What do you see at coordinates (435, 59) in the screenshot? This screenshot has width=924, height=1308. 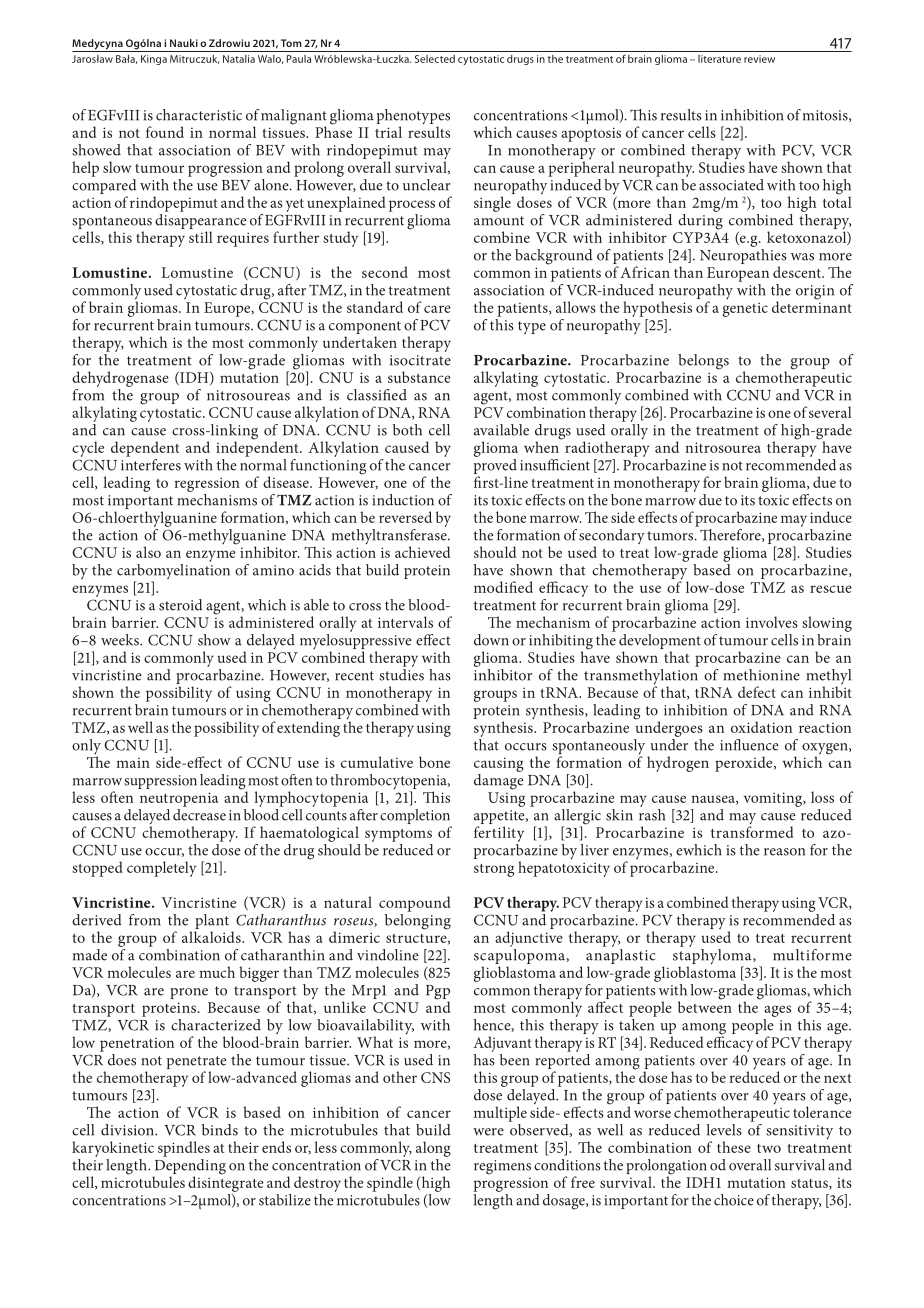 I see `Selected` at bounding box center [435, 59].
